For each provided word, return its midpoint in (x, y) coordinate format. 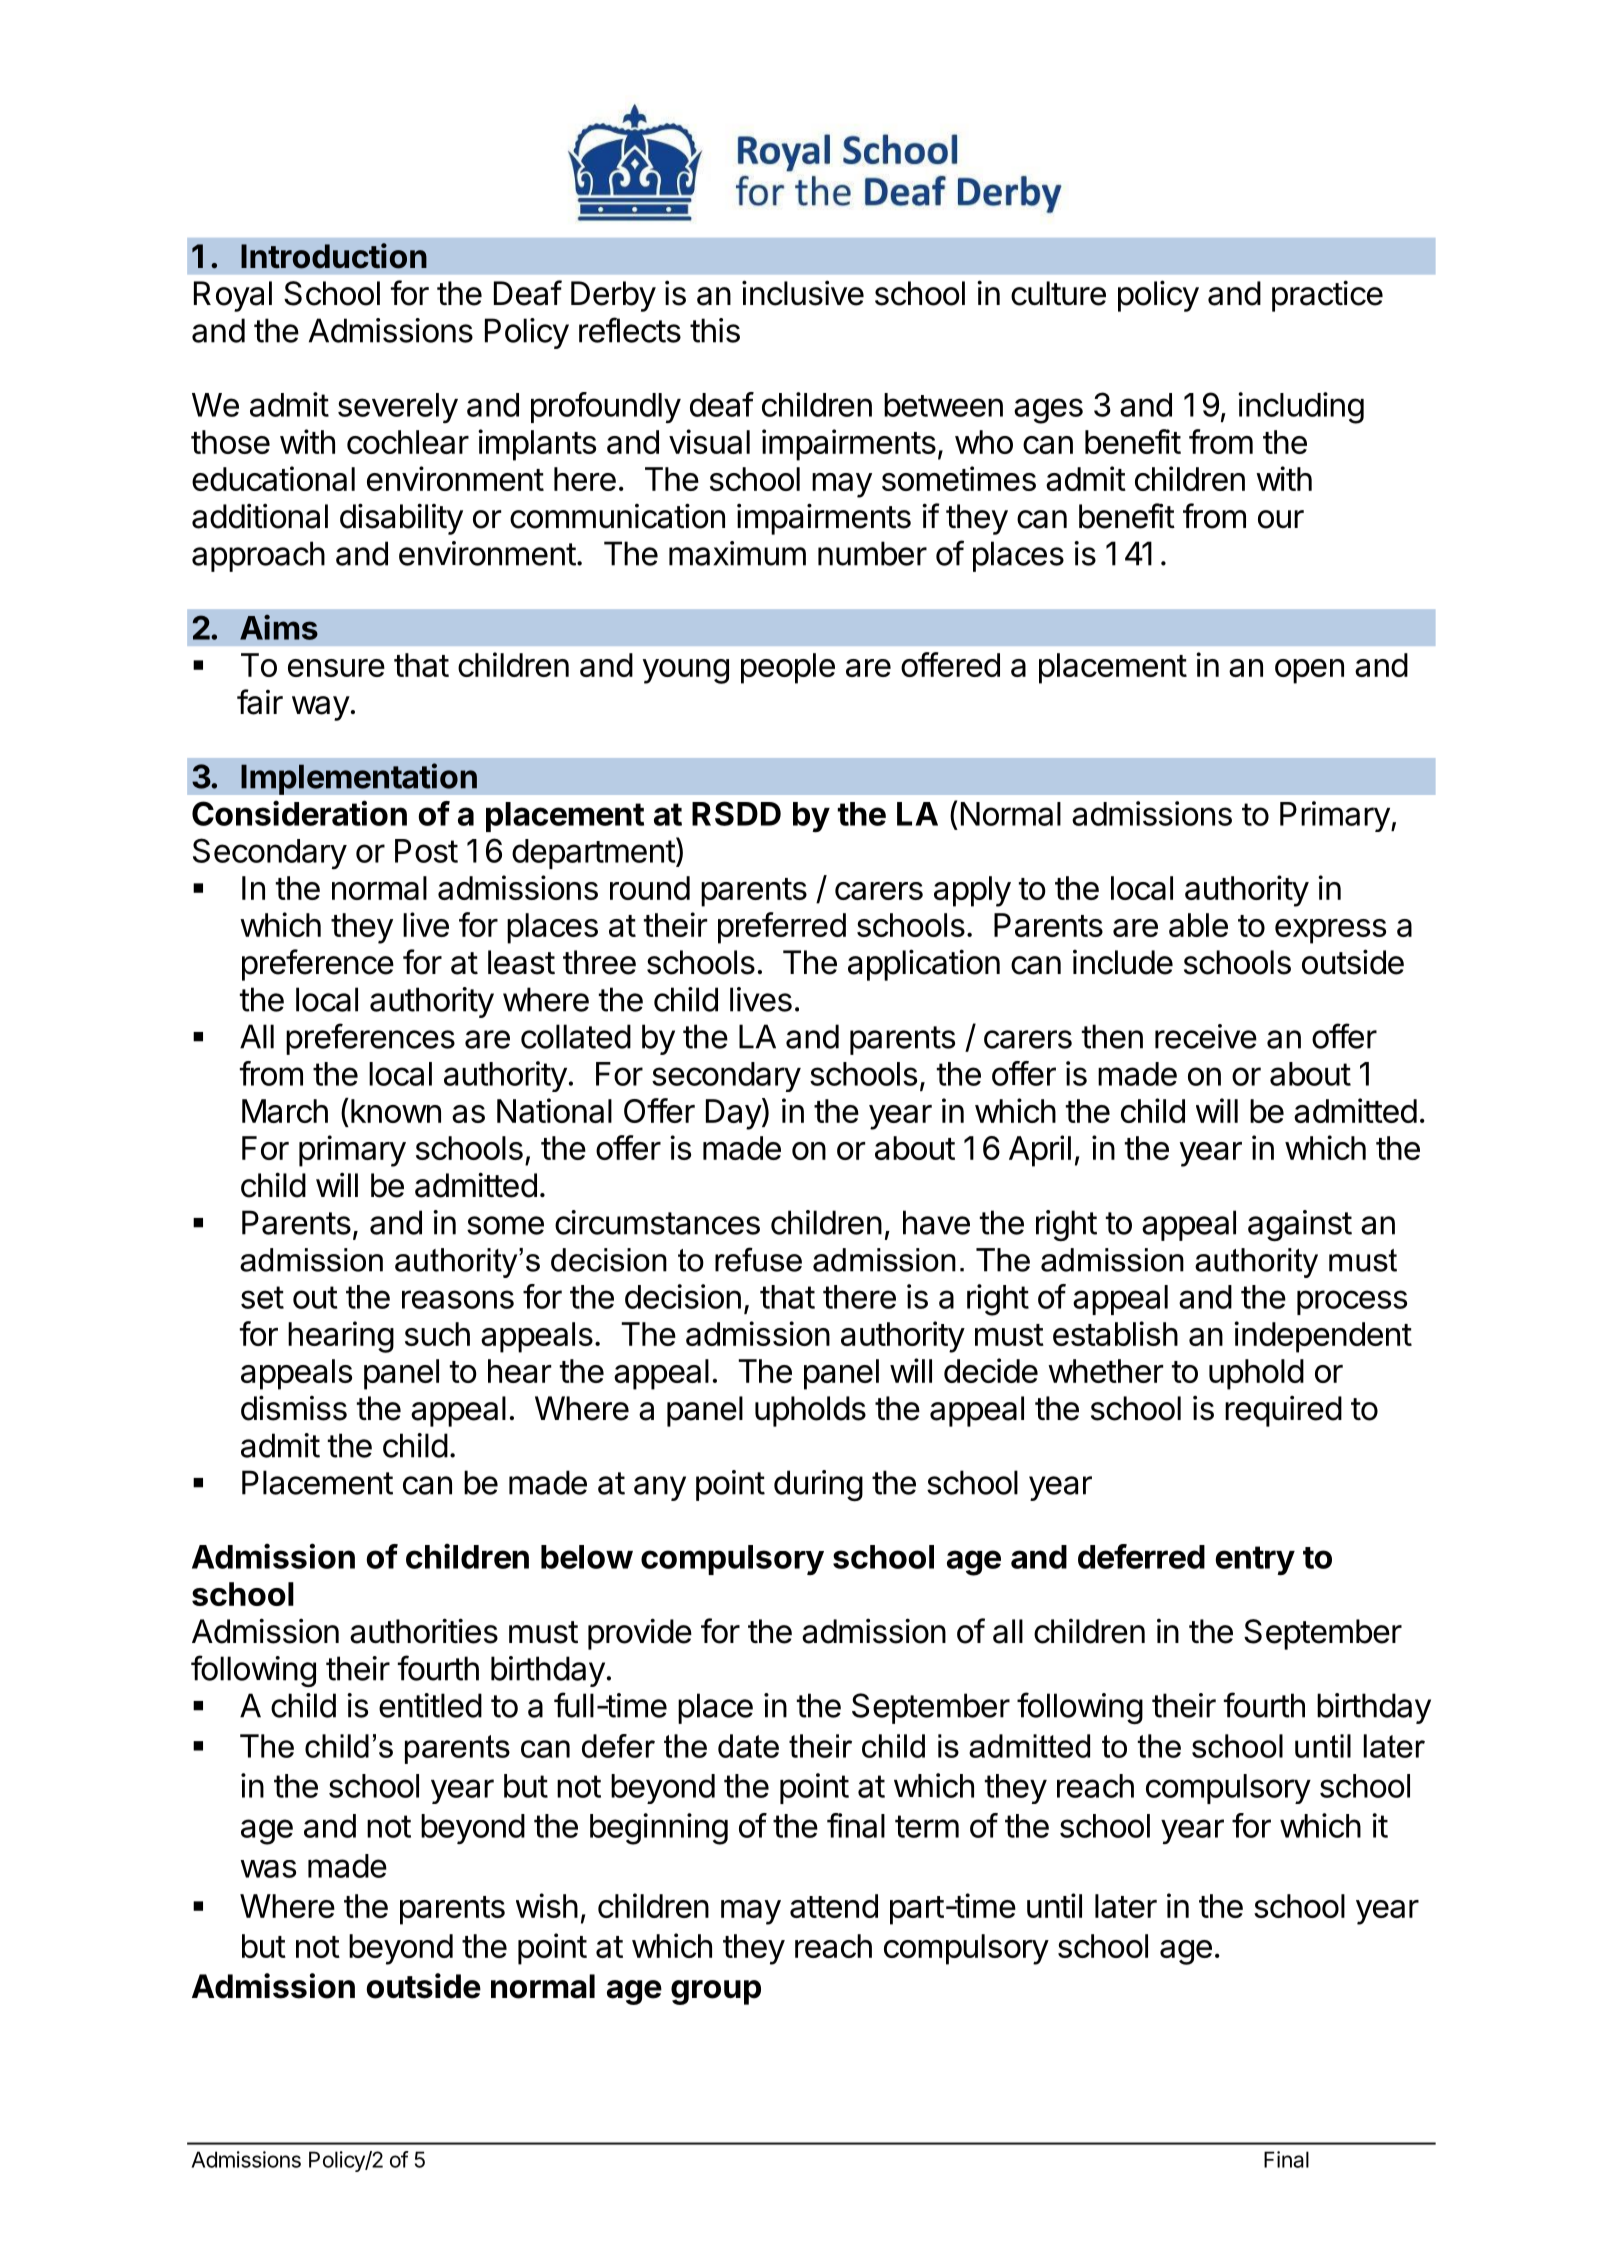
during (818, 1485)
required (1283, 1411)
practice (1327, 296)
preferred (782, 928)
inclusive (803, 293)
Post (426, 851)
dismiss (294, 1408)
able (1198, 925)
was (268, 1869)
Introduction (334, 256)
